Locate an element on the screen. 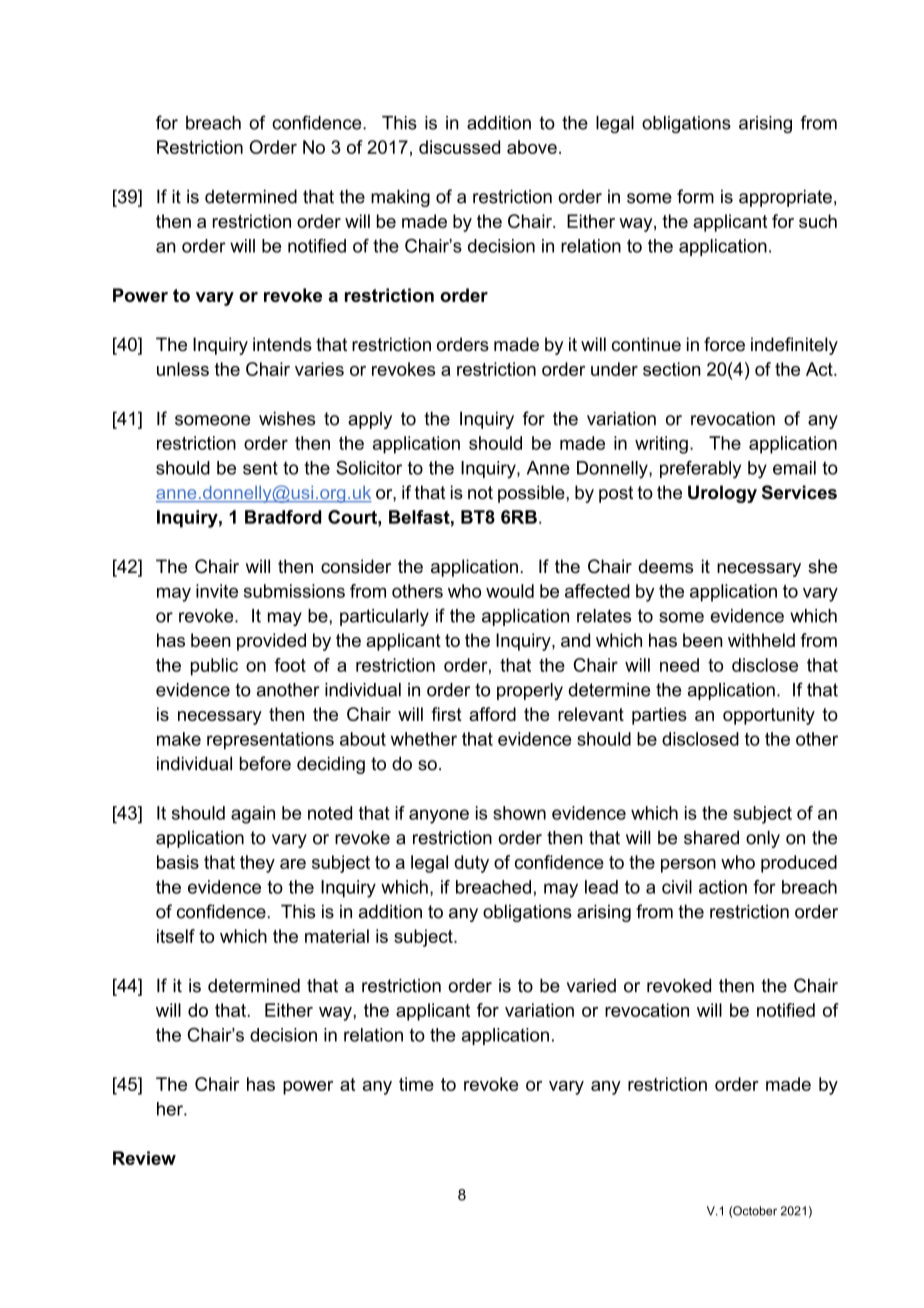 Image resolution: width=924 pixels, height=1308 pixels. time is located at coordinates (416, 1084).
